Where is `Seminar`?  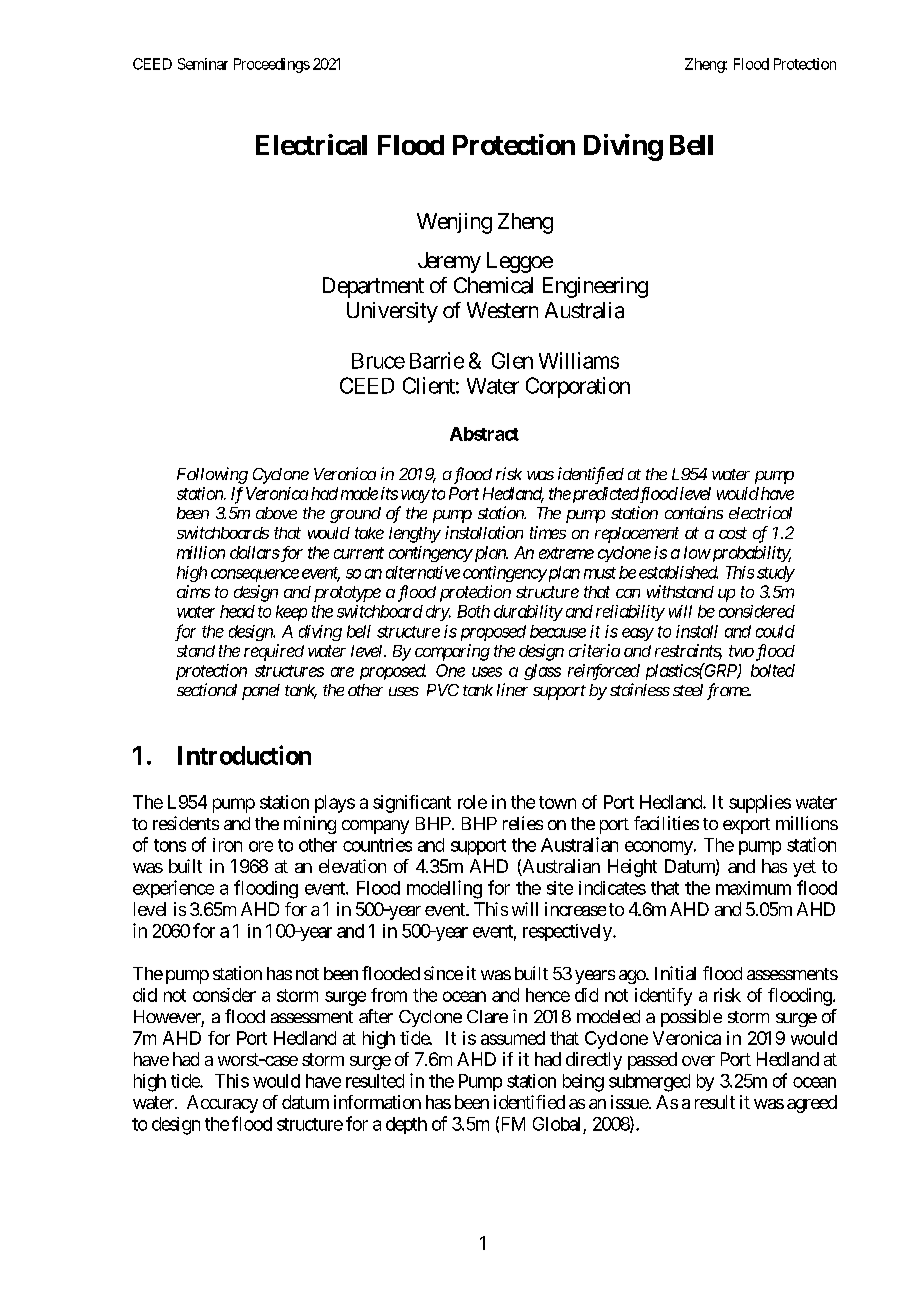
Seminar is located at coordinates (203, 64).
